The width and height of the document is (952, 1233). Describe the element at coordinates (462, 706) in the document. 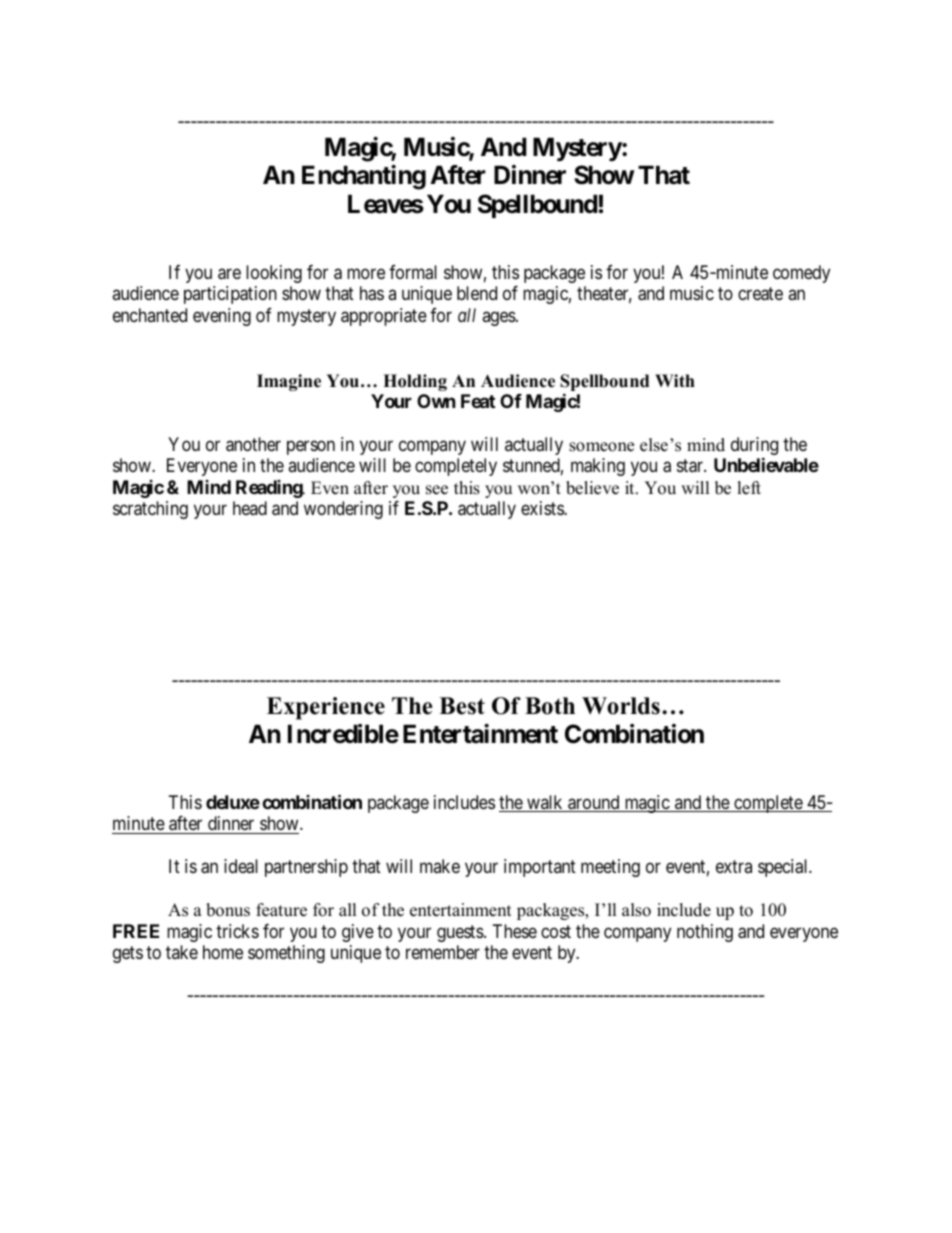

I see `Best` at that location.
